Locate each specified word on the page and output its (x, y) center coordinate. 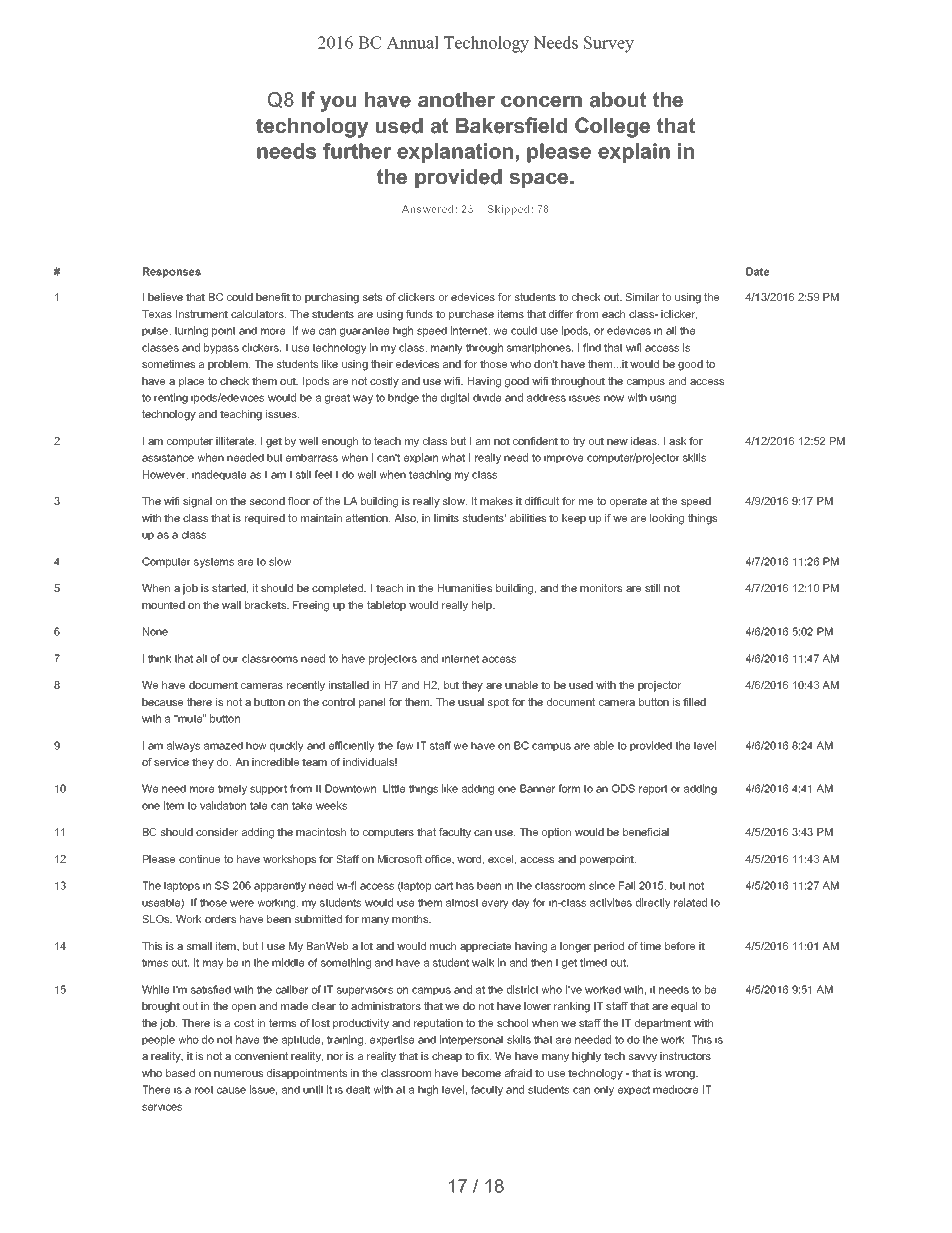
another (456, 100)
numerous (238, 1074)
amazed (223, 745)
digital (455, 398)
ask (678, 441)
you (338, 104)
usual (471, 702)
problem (229, 365)
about (618, 100)
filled (694, 702)
